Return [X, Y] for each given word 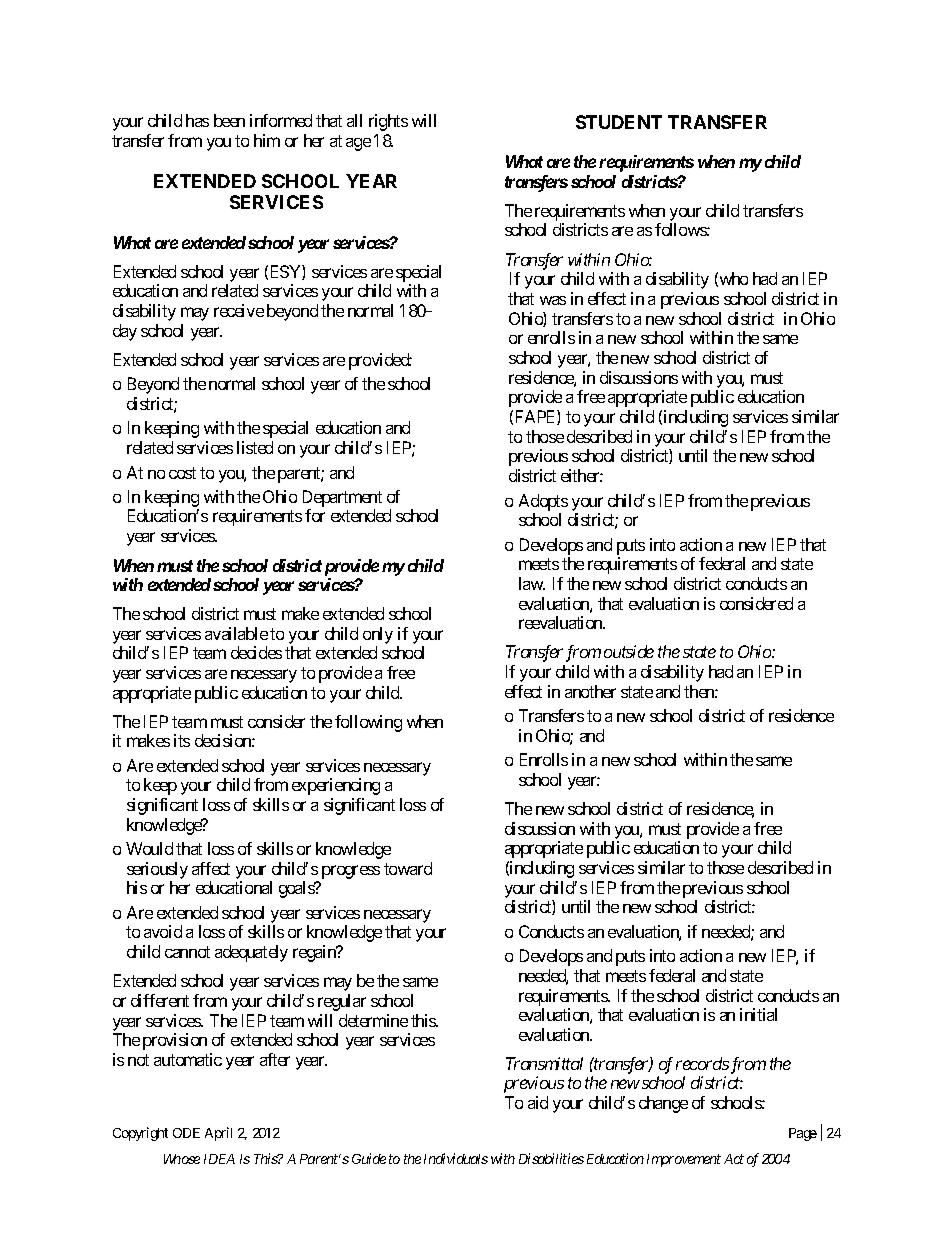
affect [211, 868]
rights [388, 122]
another [590, 691]
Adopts [543, 502]
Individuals [456, 1158]
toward [408, 868]
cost [182, 473]
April [218, 1134]
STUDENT [619, 122]
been [229, 120]
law [532, 583]
